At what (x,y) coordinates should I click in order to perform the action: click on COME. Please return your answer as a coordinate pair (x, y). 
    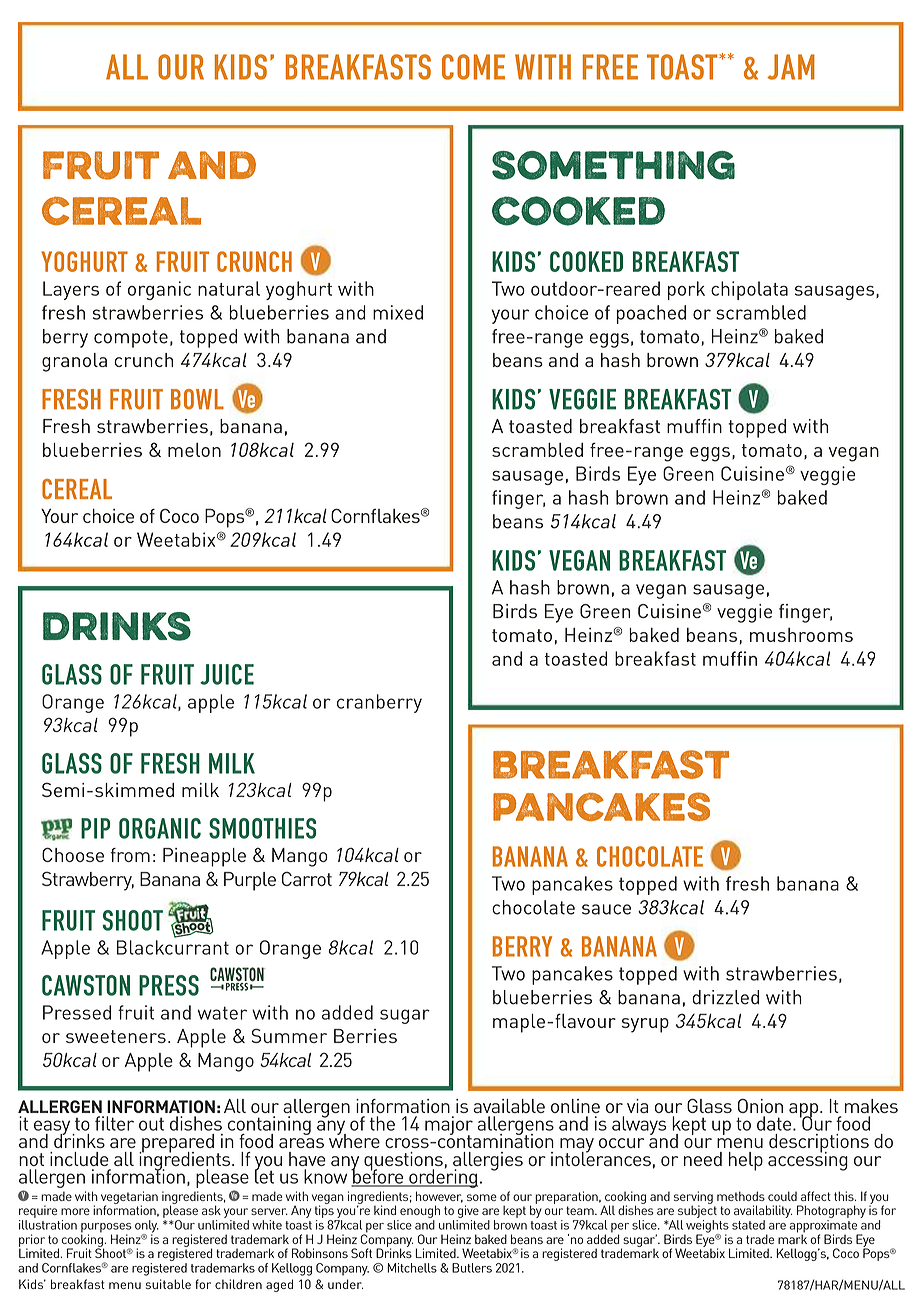
    Looking at the image, I should click on (473, 67).
